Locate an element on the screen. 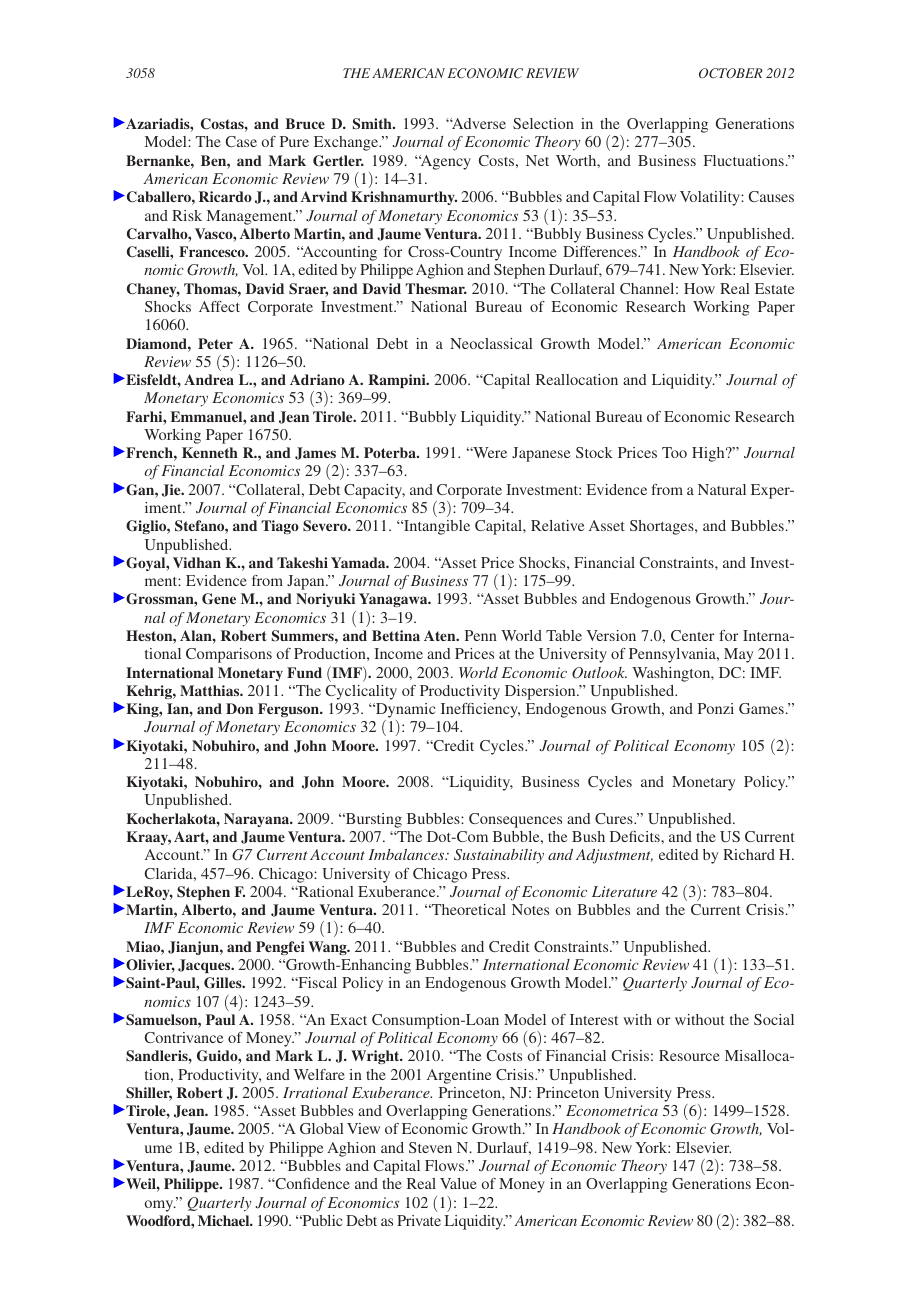  october is located at coordinates (731, 73).
